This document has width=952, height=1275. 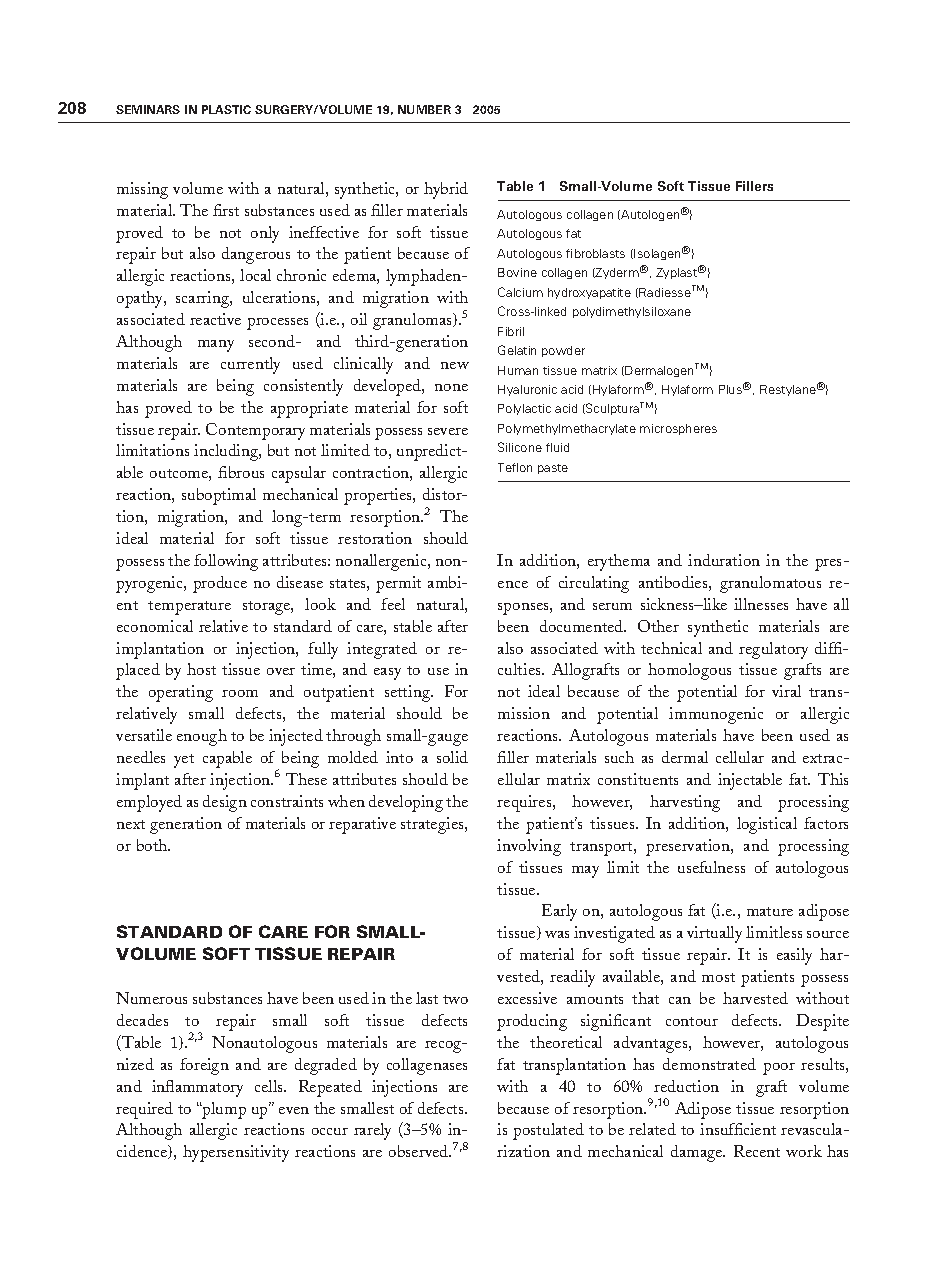 What do you see at coordinates (424, 109) in the document?
I see `NUMBER` at bounding box center [424, 109].
